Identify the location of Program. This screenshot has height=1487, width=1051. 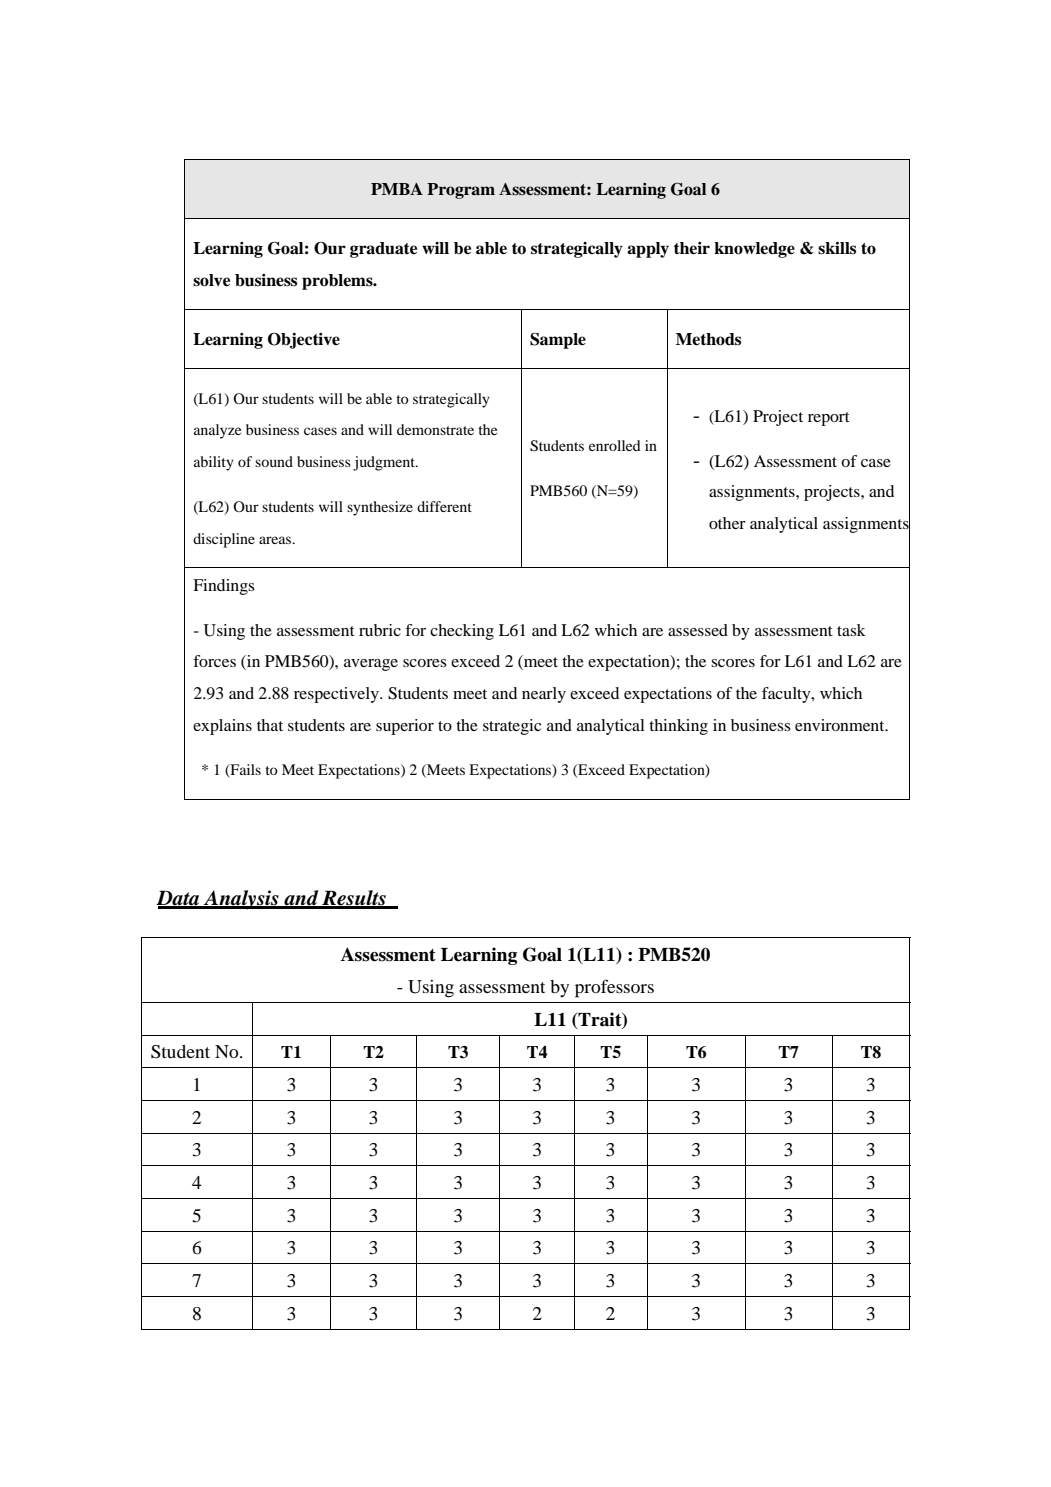
(461, 191).
